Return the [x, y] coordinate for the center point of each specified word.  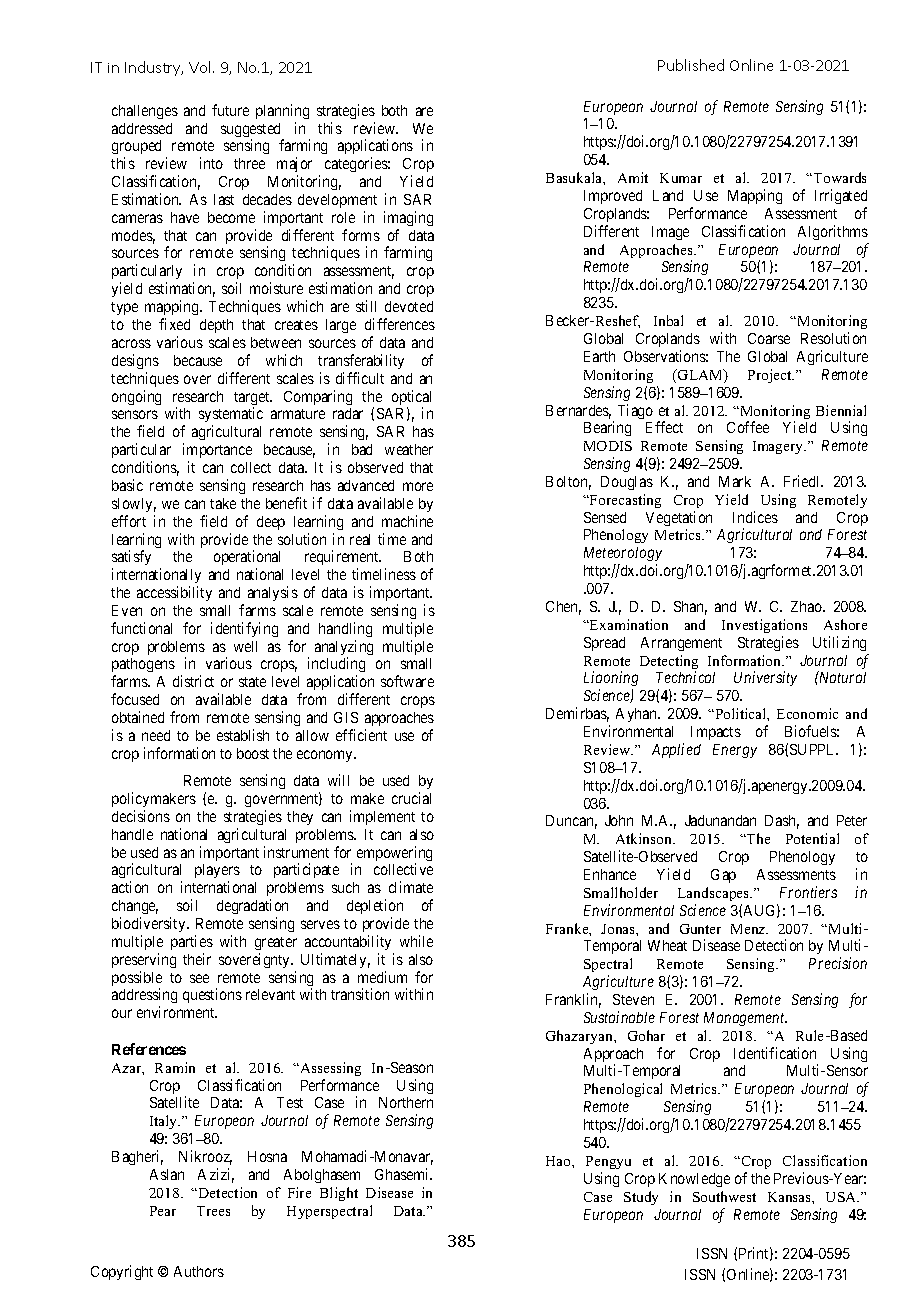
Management [745, 1019]
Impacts [716, 733]
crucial [411, 798]
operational [247, 559]
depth [216, 326]
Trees [213, 1211]
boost [253, 753]
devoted [409, 306]
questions [212, 995]
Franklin [573, 1000]
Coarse [769, 338]
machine [407, 521]
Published [691, 65]
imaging [408, 218]
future [230, 110]
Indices [755, 517]
